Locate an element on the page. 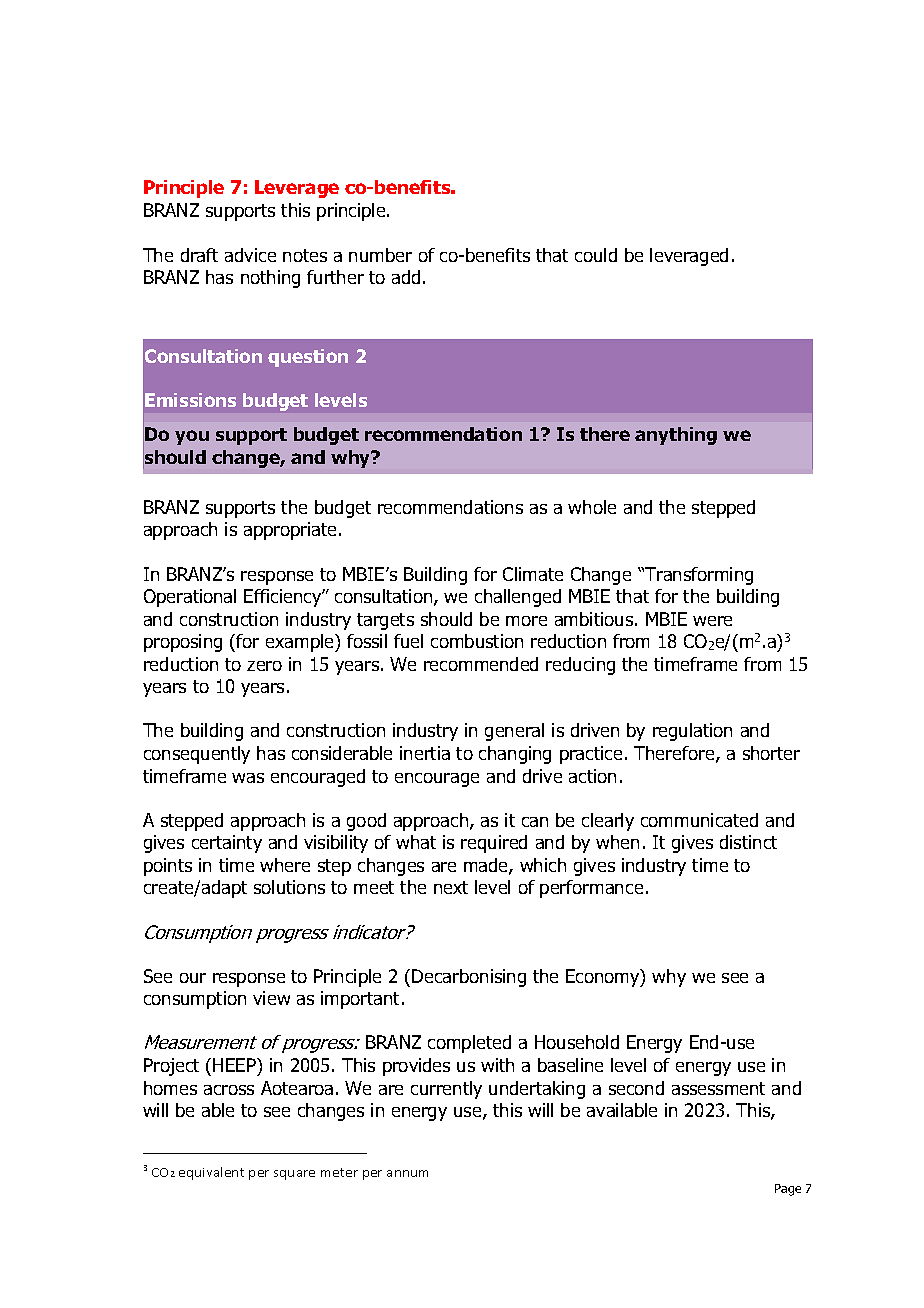  equivalent is located at coordinates (211, 1173).
